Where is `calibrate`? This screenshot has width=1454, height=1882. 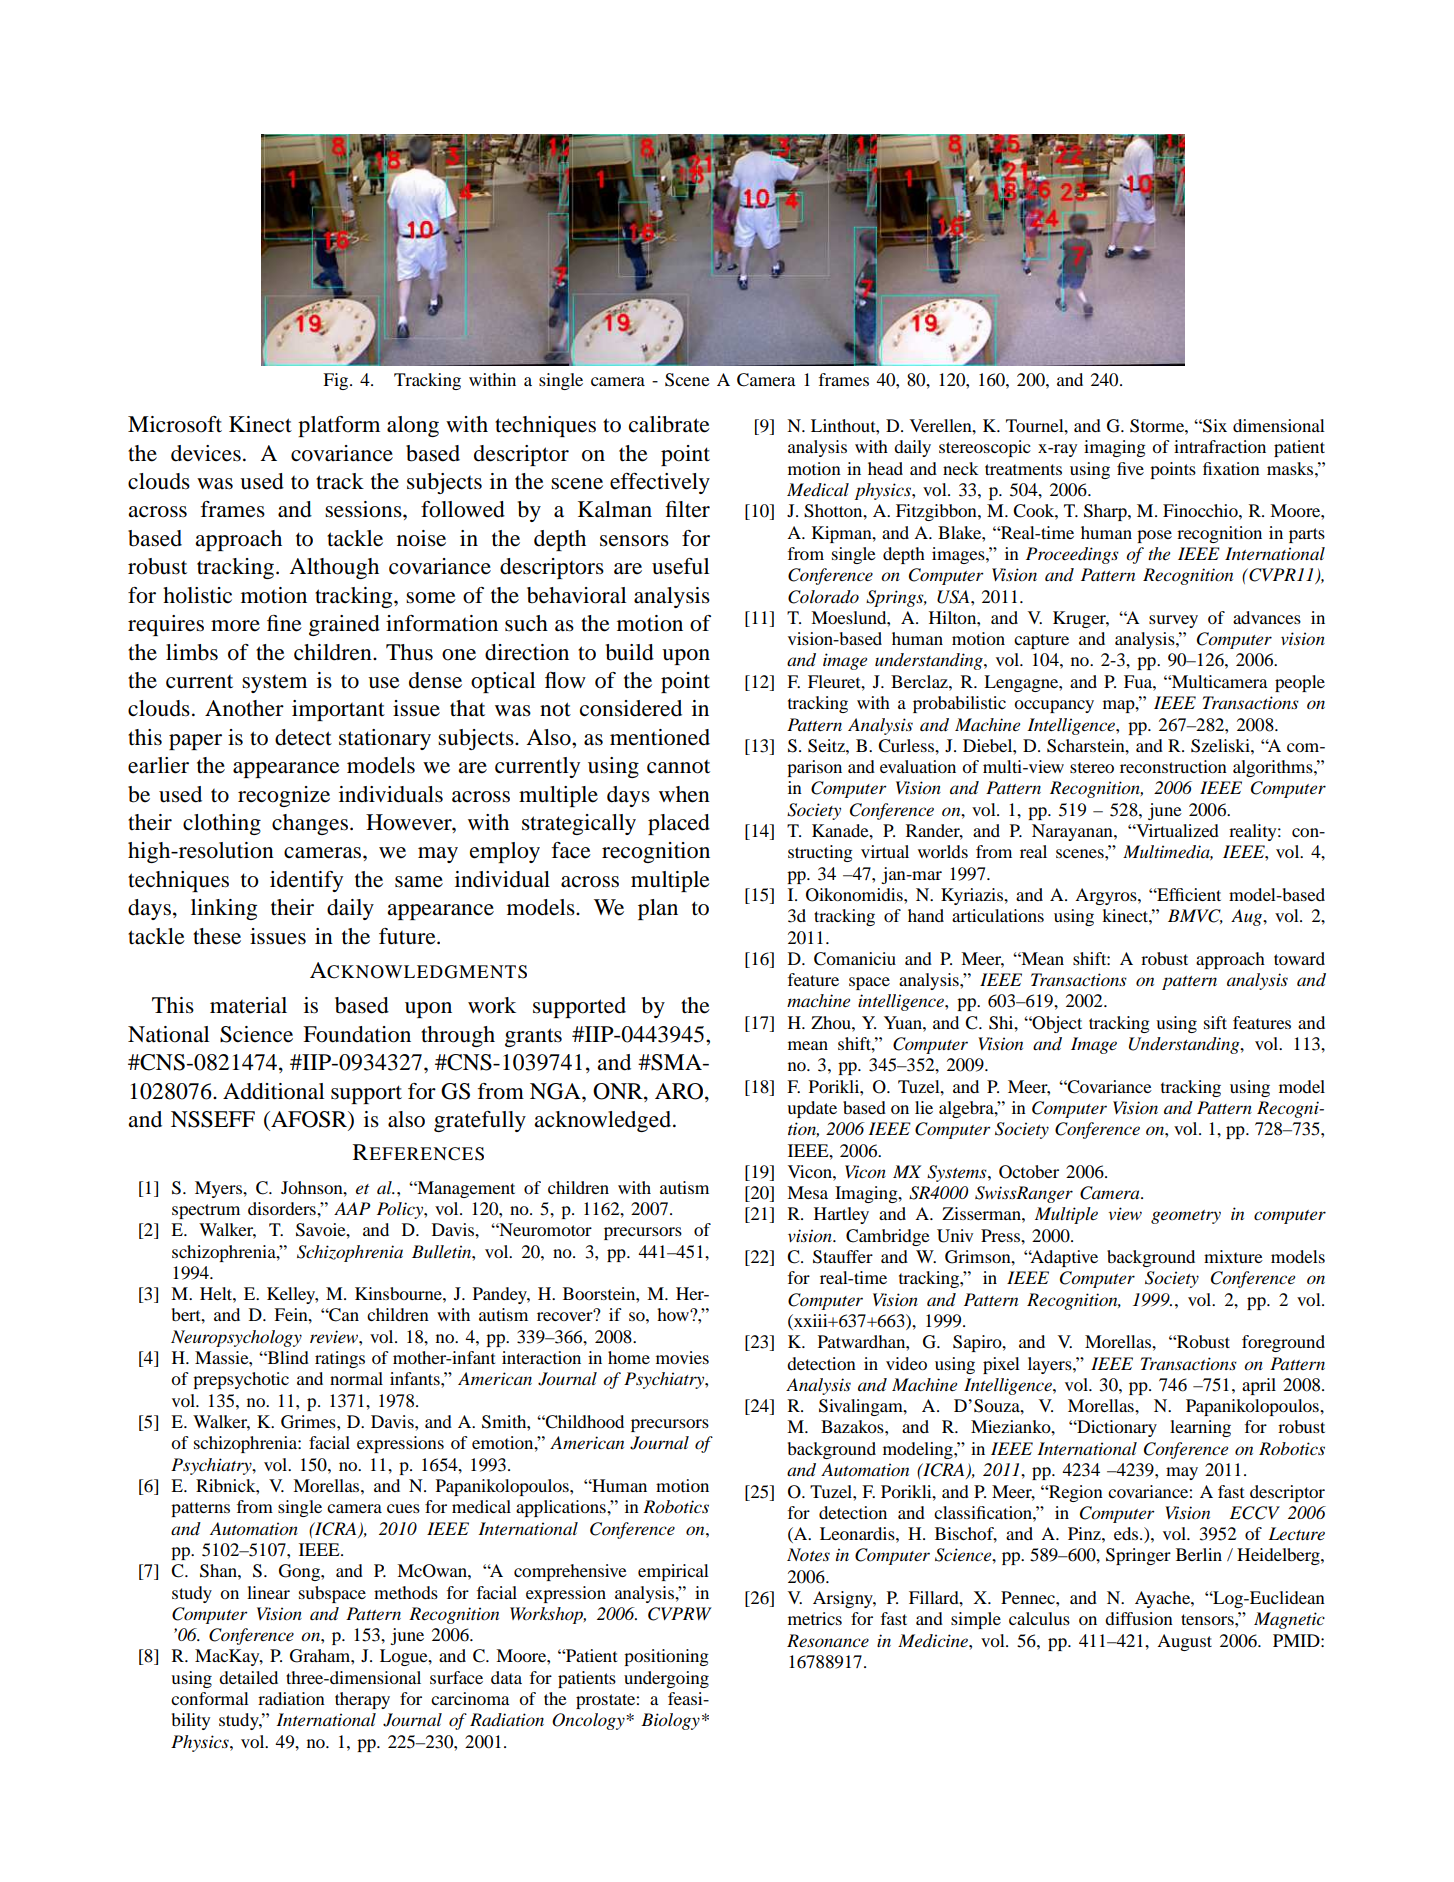 calibrate is located at coordinates (669, 424).
